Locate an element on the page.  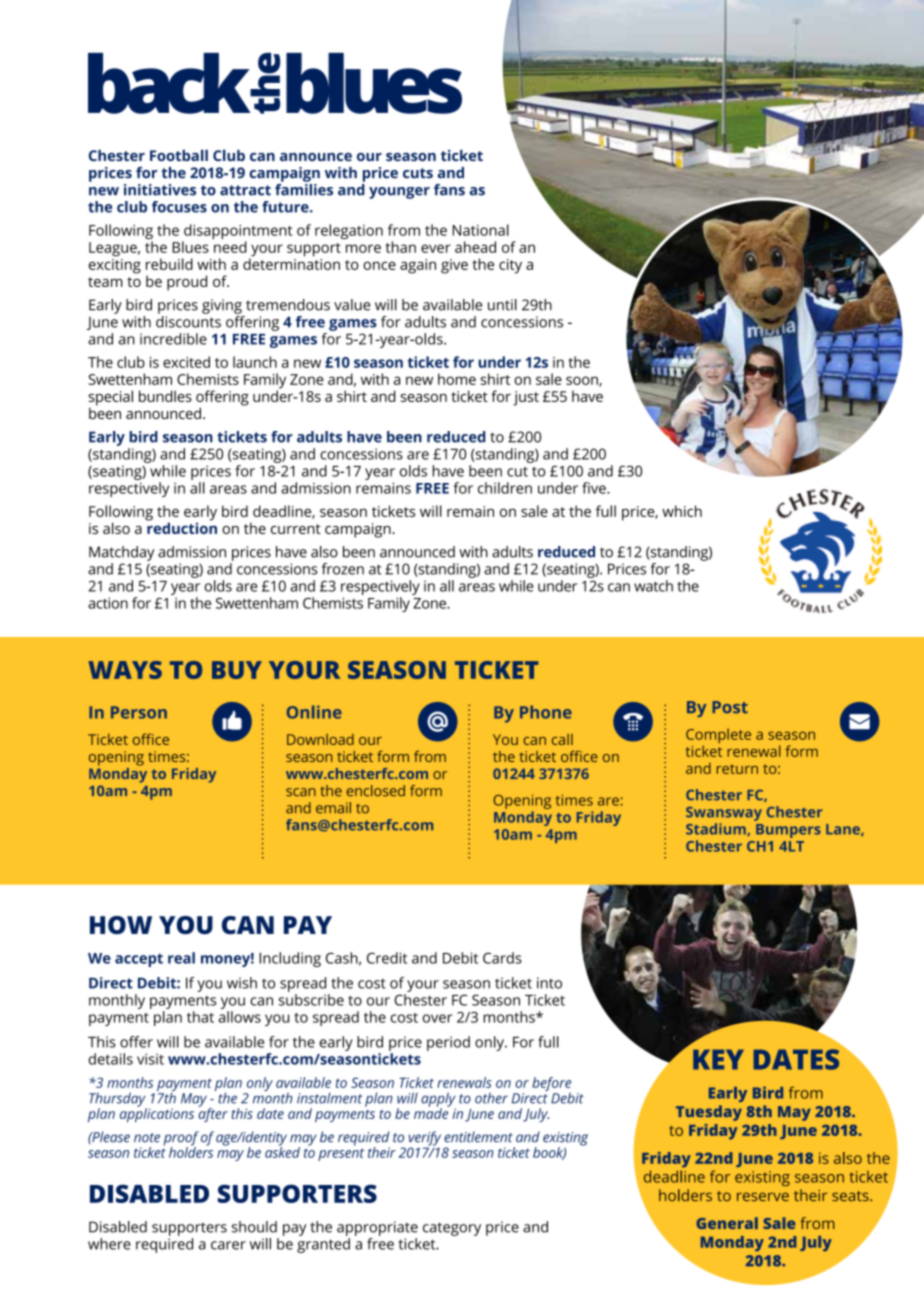
over is located at coordinates (437, 1018).
